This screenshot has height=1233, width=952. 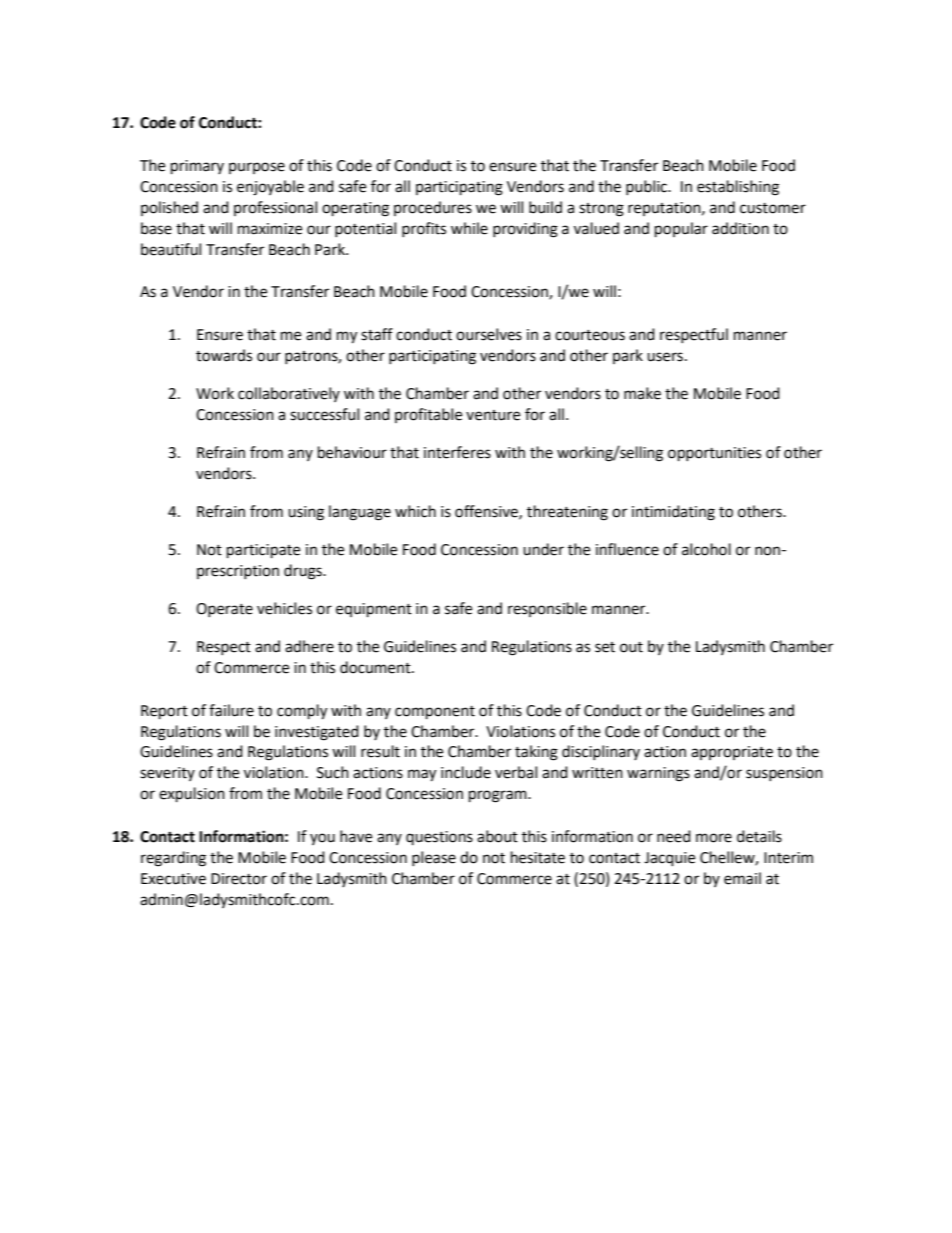 What do you see at coordinates (547, 609) in the screenshot?
I see `responsible` at bounding box center [547, 609].
